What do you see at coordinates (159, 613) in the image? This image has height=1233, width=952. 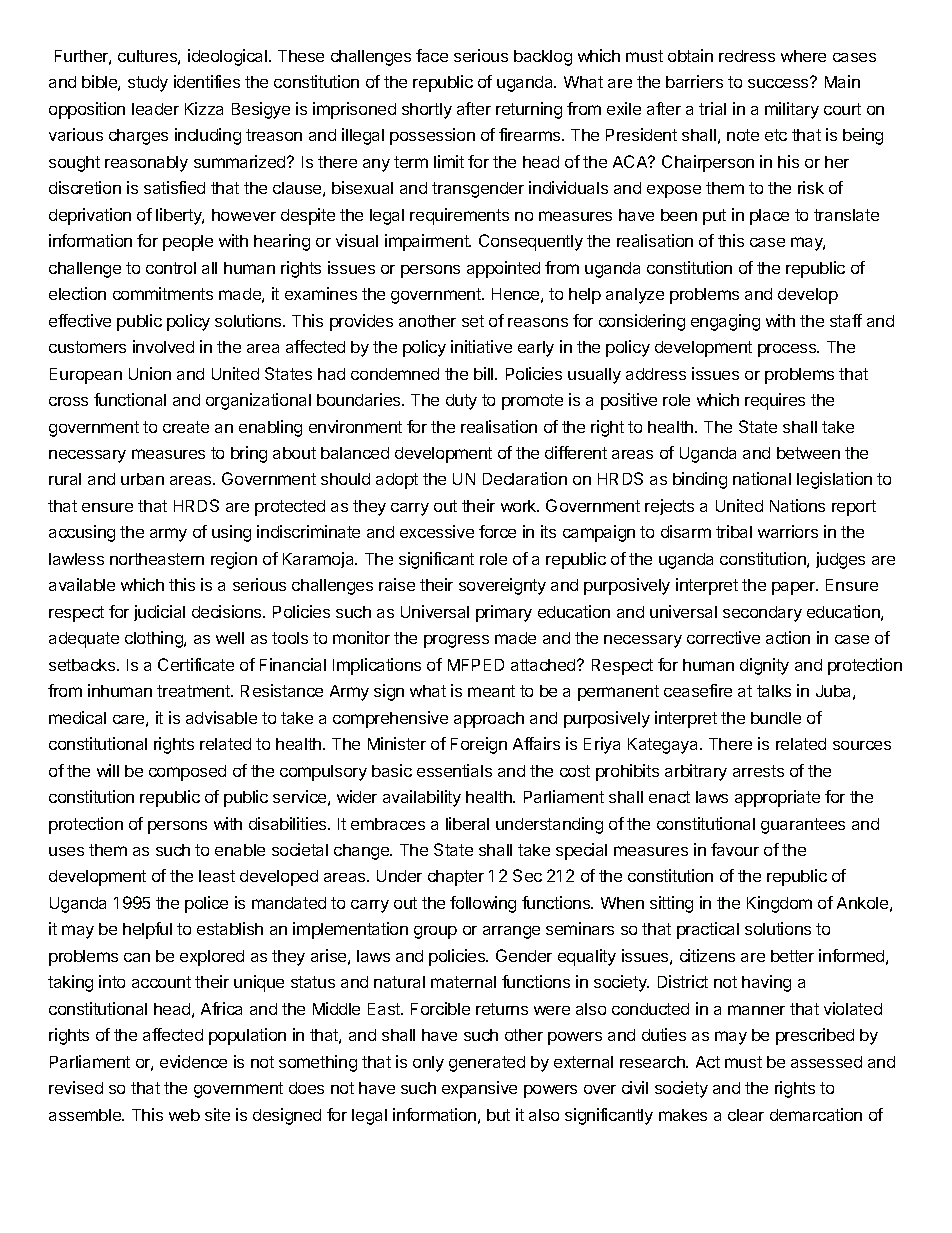 I see `judicial` at bounding box center [159, 613].
